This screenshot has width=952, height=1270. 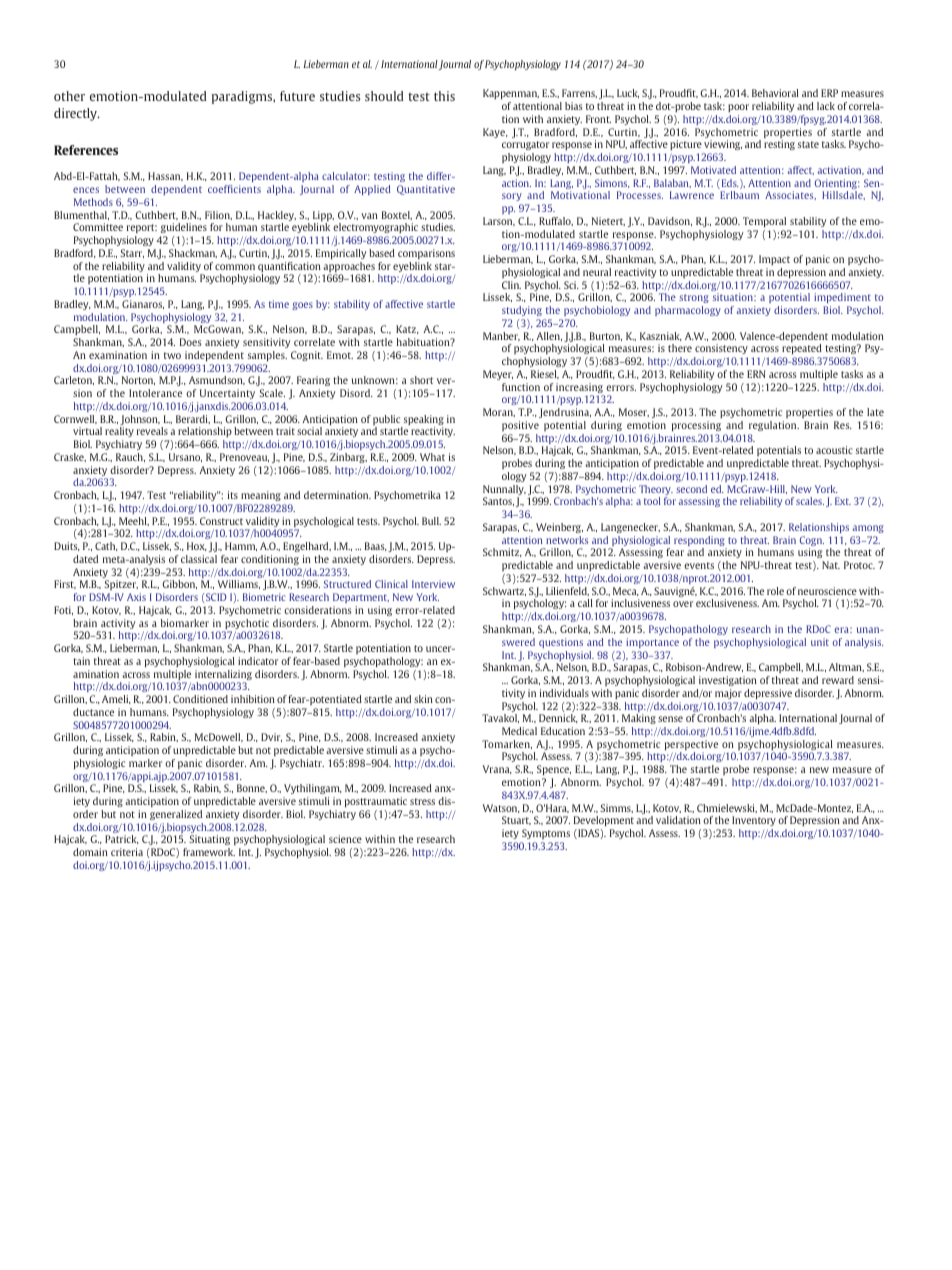 I want to click on generalized, so click(x=176, y=815).
